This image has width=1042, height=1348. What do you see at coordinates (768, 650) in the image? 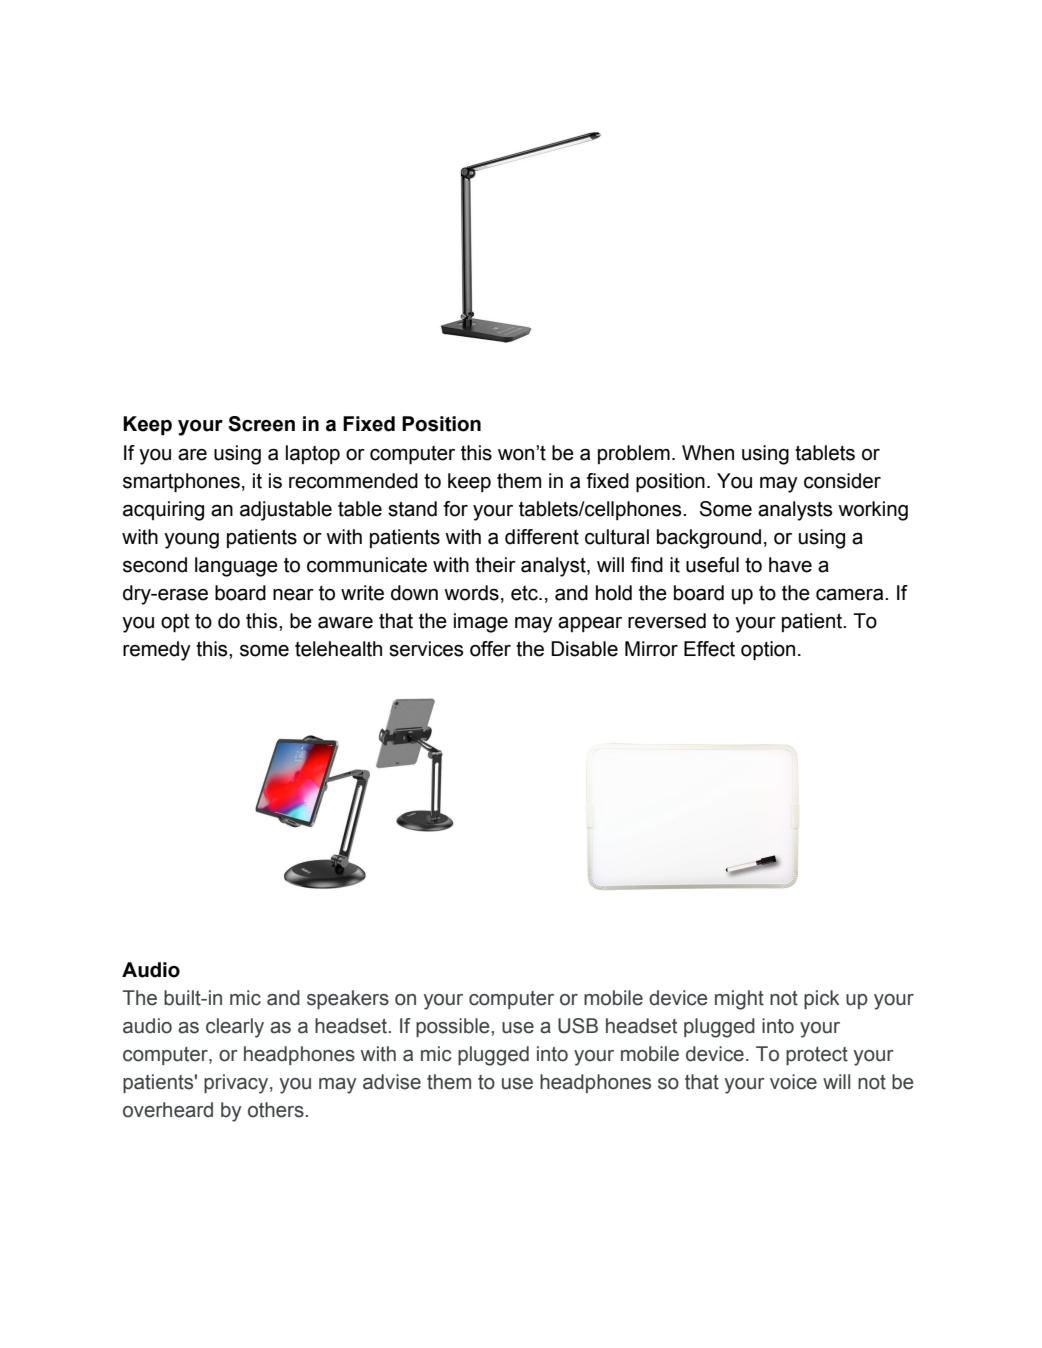
I see `option` at bounding box center [768, 650].
